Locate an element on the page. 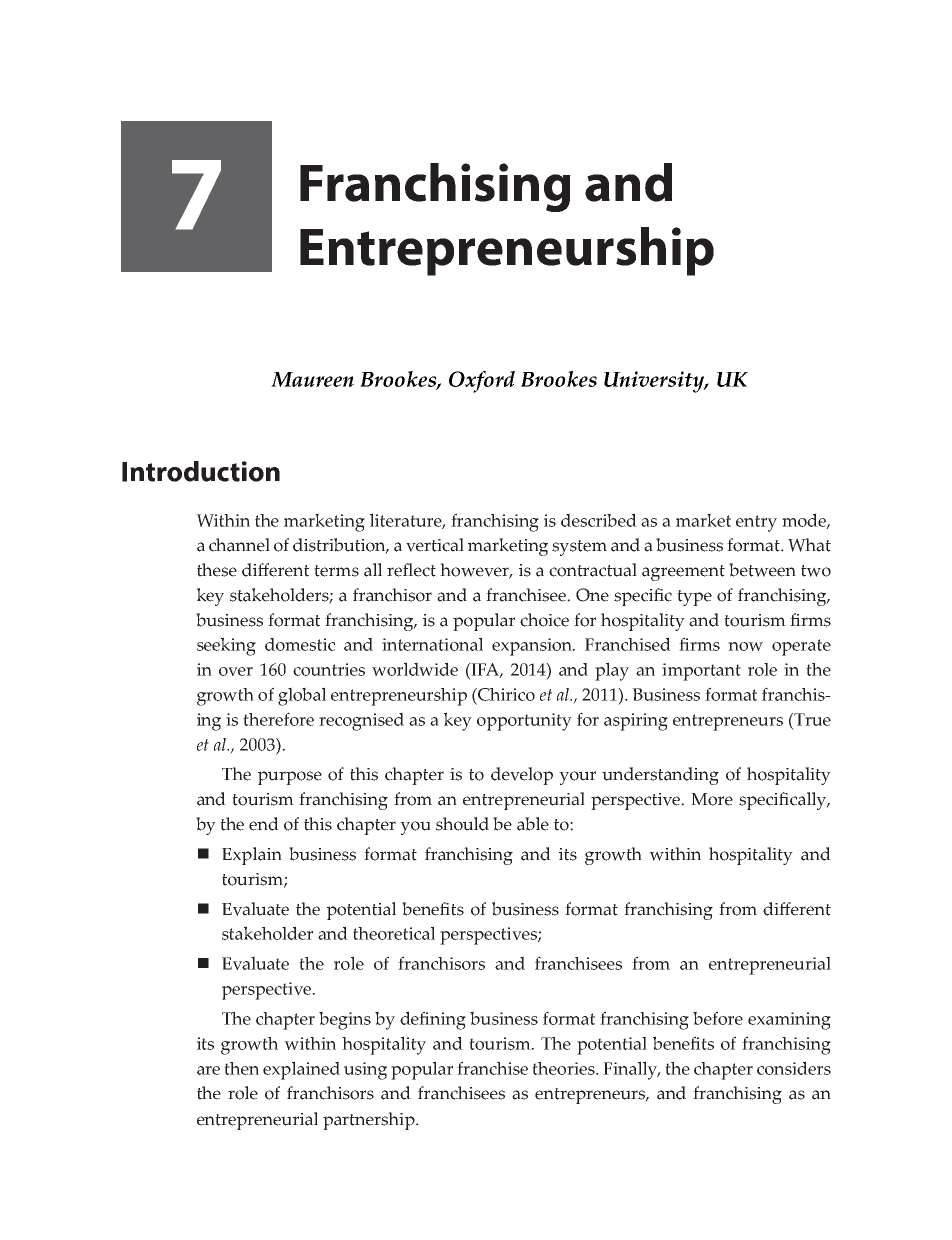 The height and width of the page is (1240, 952). theories is located at coordinates (564, 1068).
